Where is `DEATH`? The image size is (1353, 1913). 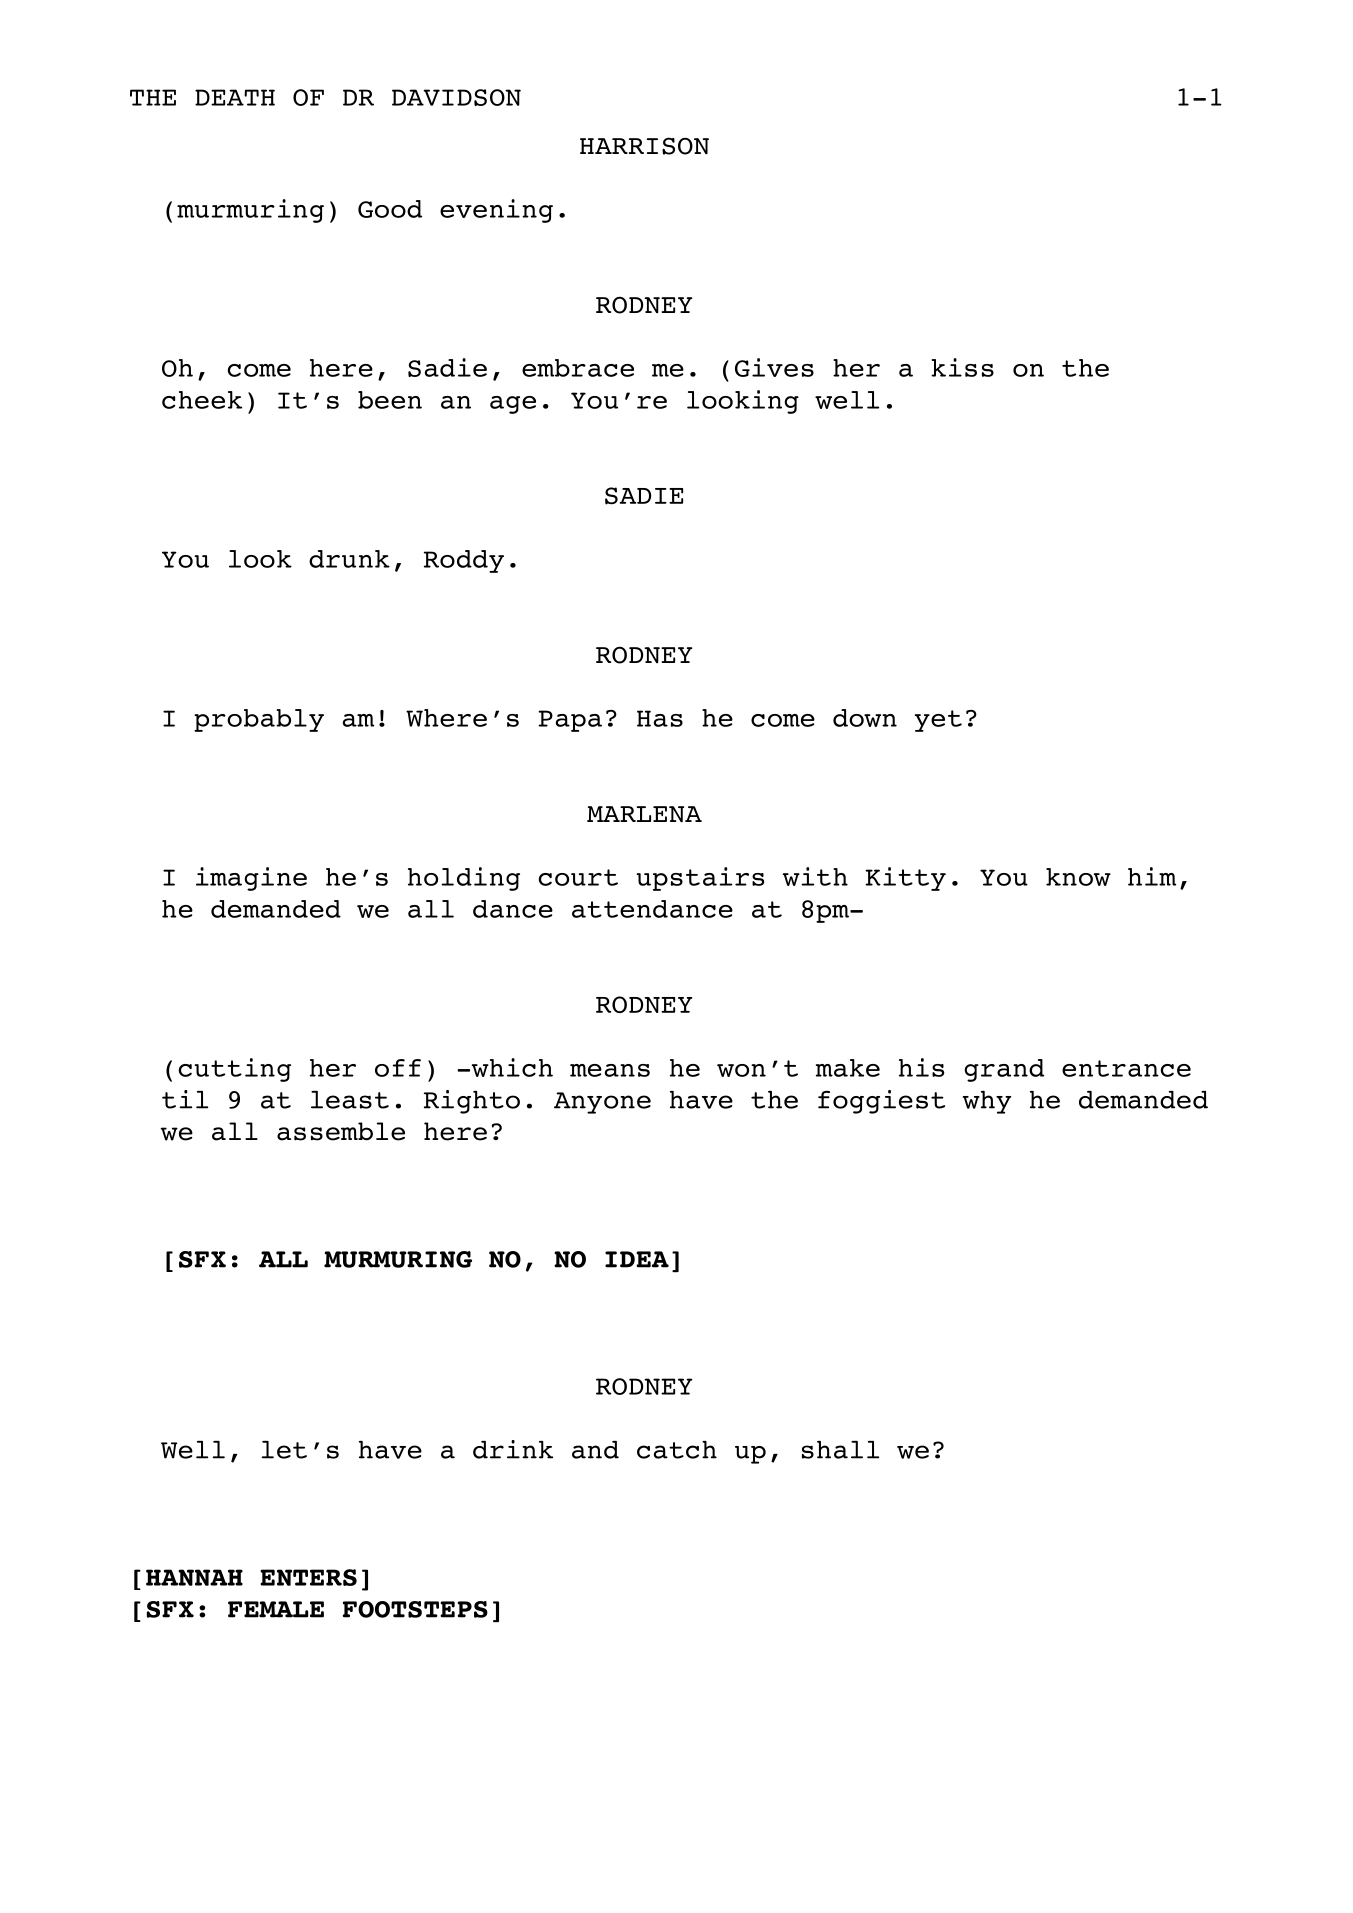
DEATH is located at coordinates (235, 97).
